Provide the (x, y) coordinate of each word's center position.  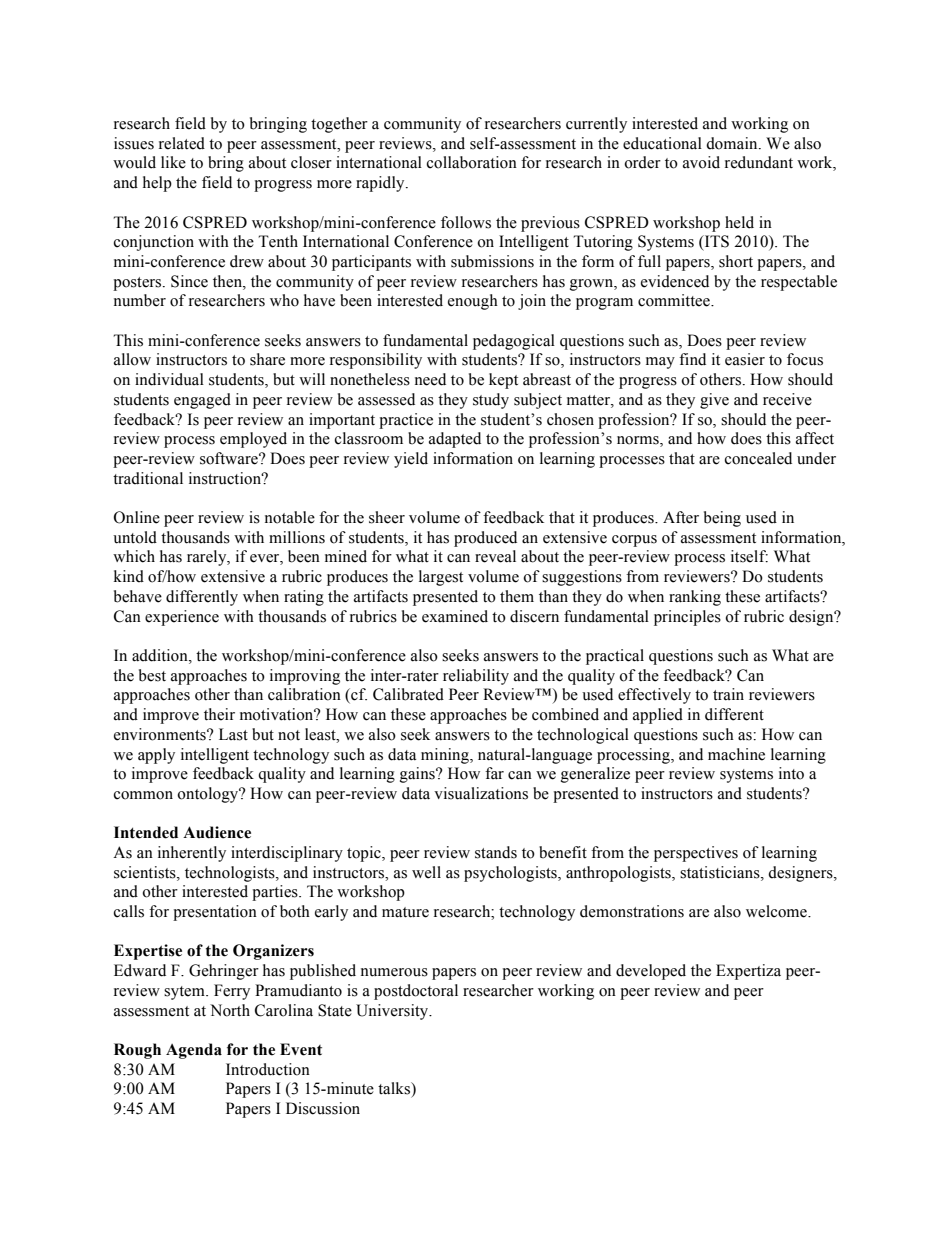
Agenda (194, 1051)
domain (733, 143)
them (517, 596)
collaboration (472, 162)
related (182, 143)
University (393, 1012)
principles (687, 618)
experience (182, 618)
